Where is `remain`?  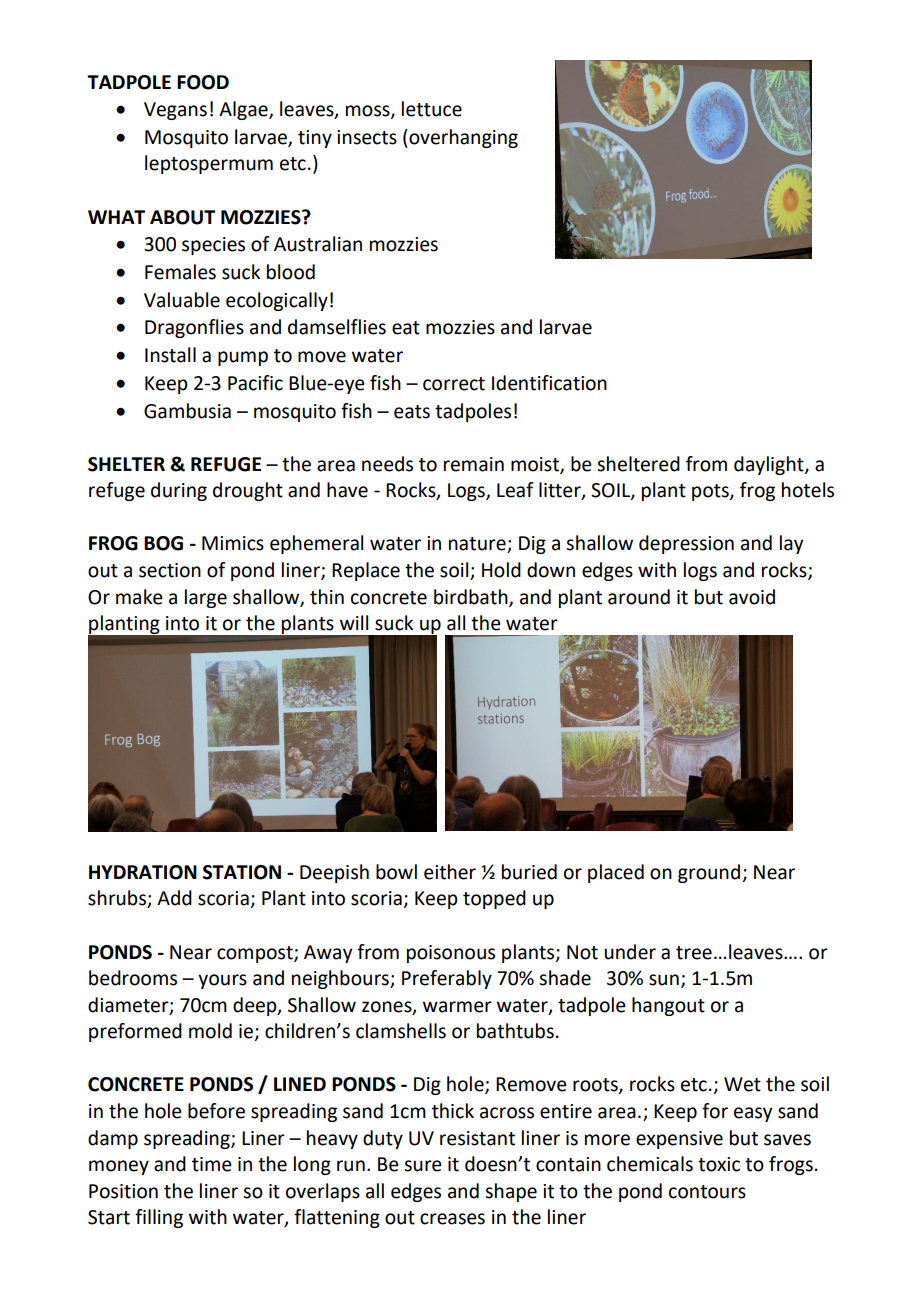 remain is located at coordinates (474, 464).
